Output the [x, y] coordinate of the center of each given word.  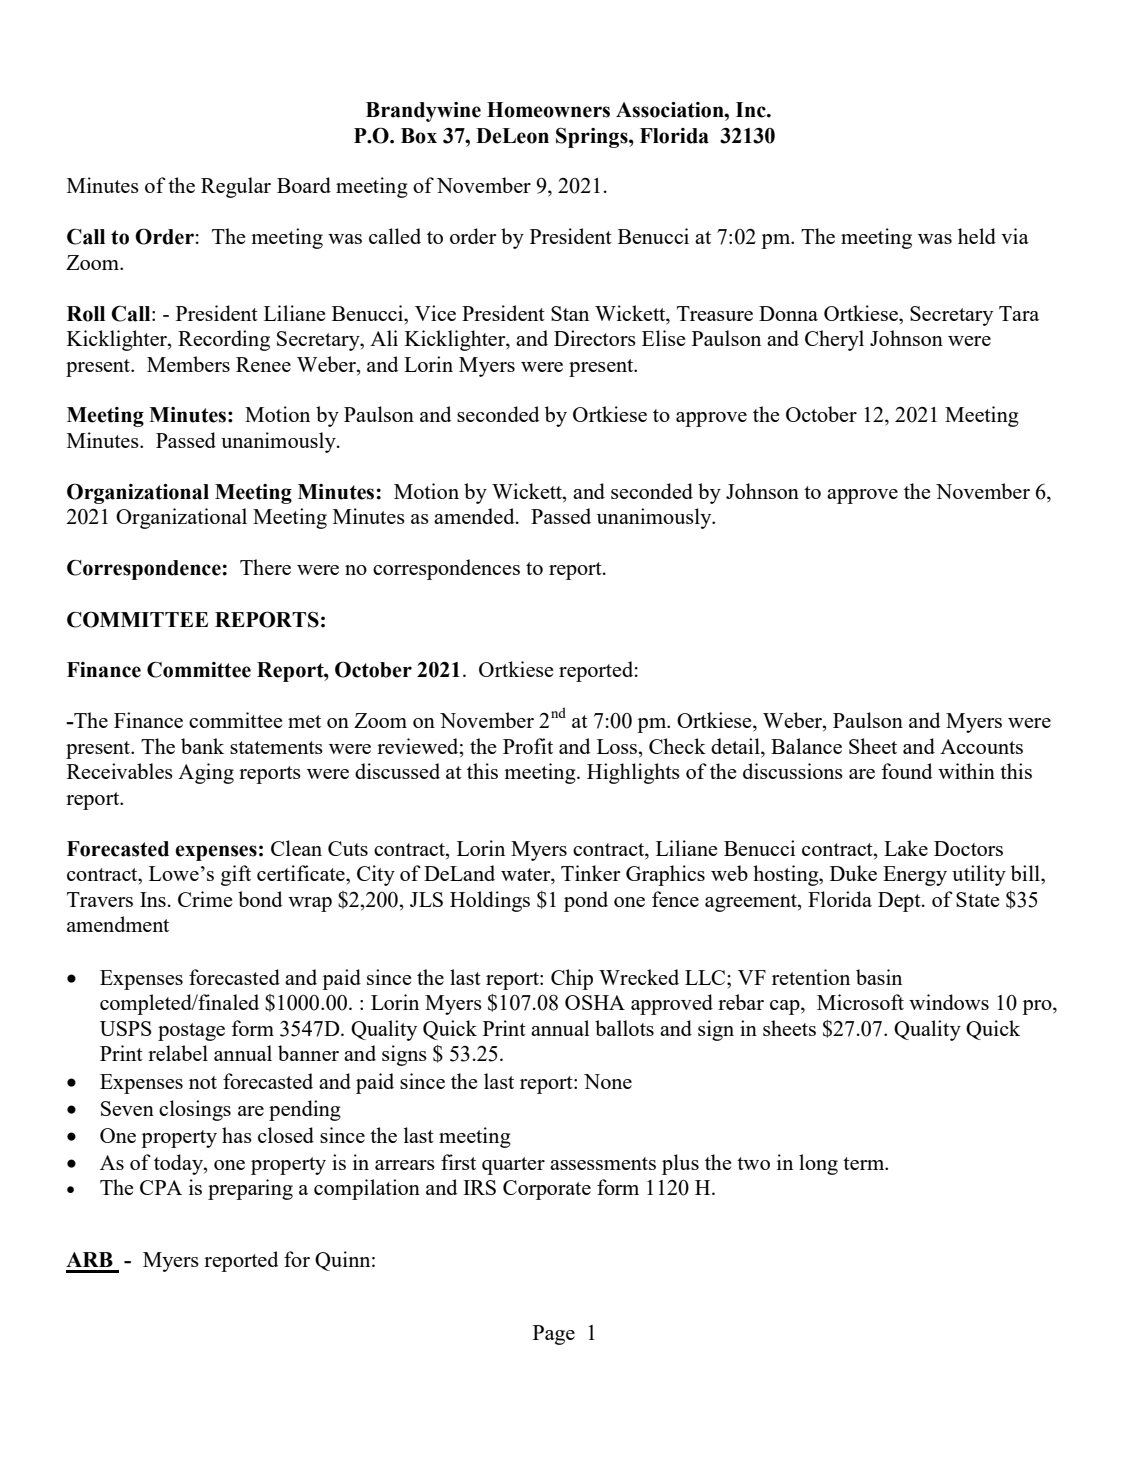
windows [949, 1002]
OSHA [595, 1002]
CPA [161, 1187]
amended [475, 516]
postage [191, 1032]
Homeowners [548, 110]
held [977, 236]
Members [188, 364]
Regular [236, 187]
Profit [528, 746]
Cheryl [834, 340]
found [907, 771]
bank [202, 746]
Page [554, 1335]
